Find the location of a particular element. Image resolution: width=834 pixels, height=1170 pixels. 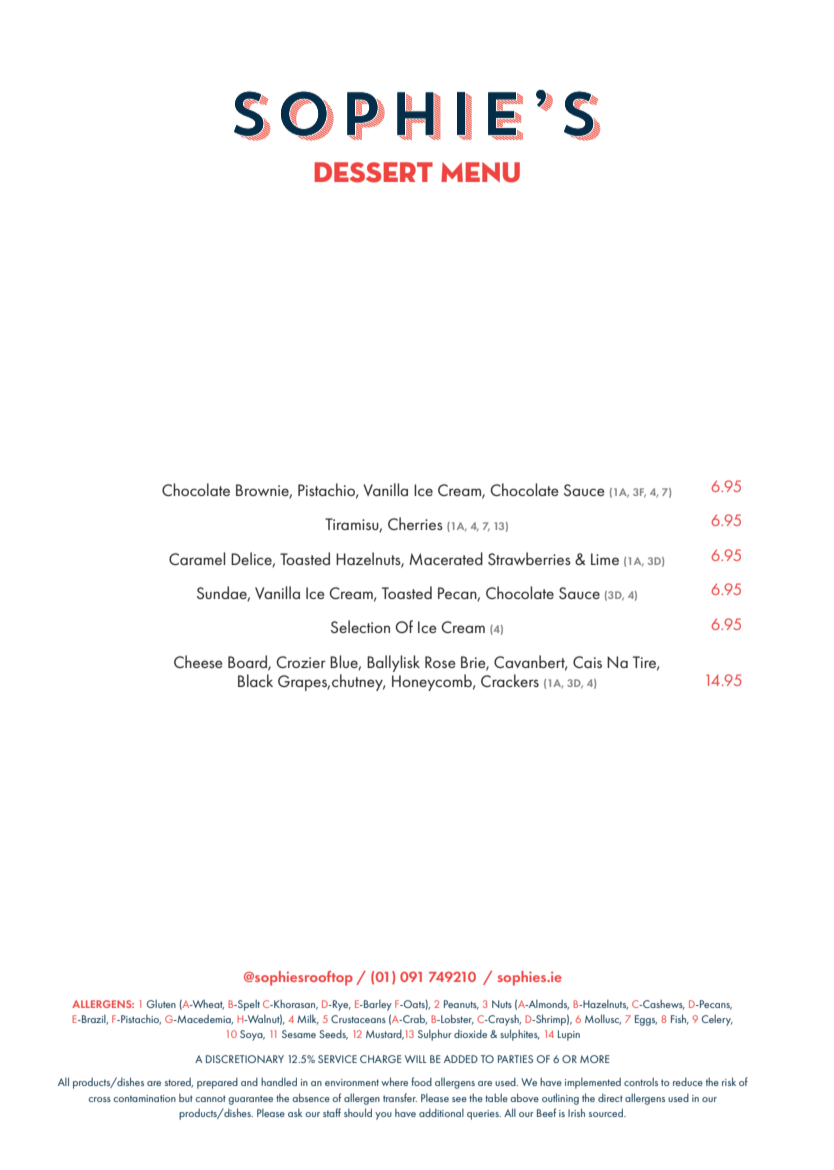

food is located at coordinates (421, 1081).
